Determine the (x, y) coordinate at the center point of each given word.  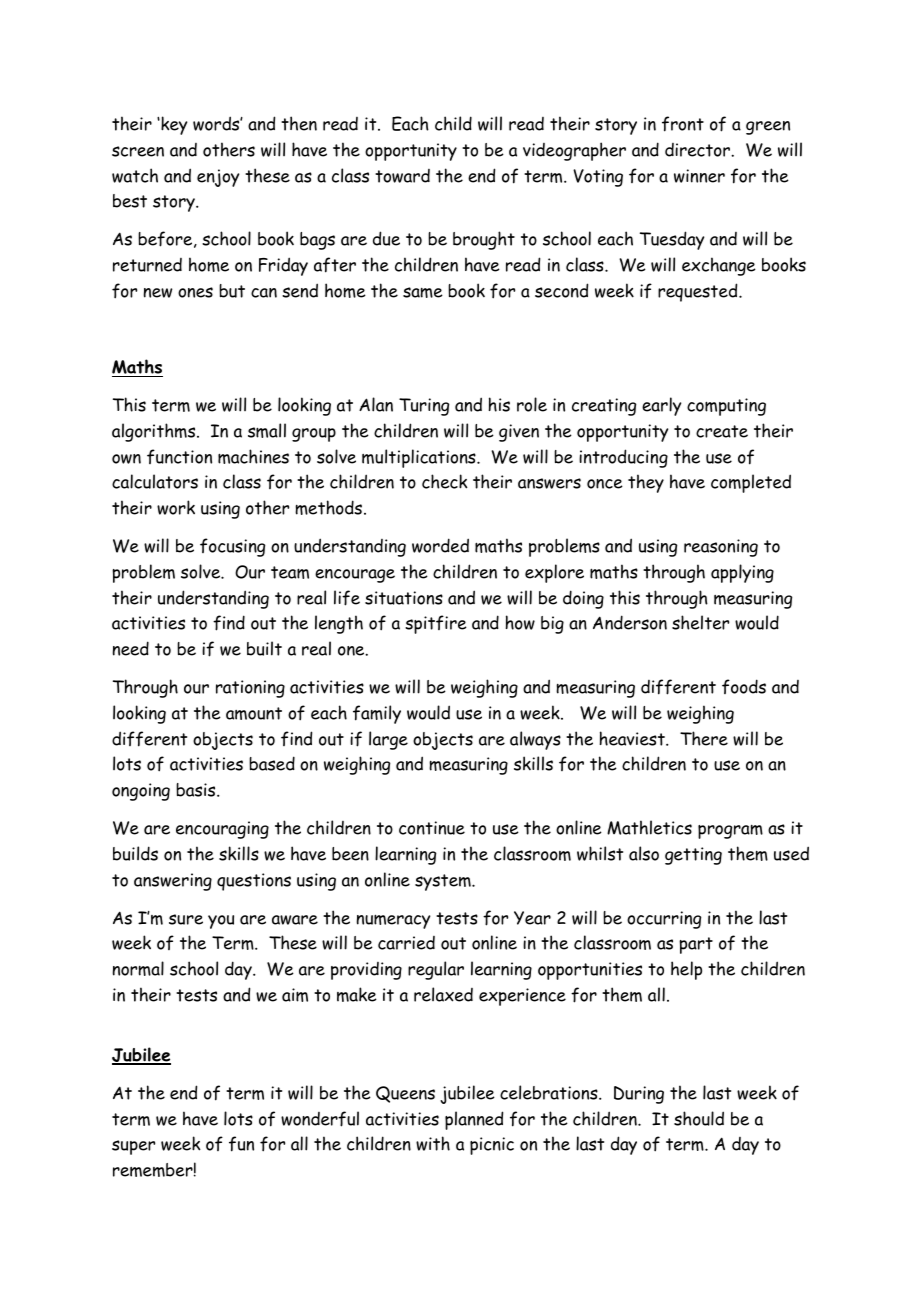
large (388, 740)
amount (254, 713)
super (133, 1147)
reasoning (721, 548)
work (176, 507)
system (444, 882)
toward (402, 176)
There (704, 738)
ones (195, 292)
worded (440, 545)
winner (699, 176)
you (221, 922)
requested (699, 292)
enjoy (218, 178)
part (696, 945)
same (423, 292)
